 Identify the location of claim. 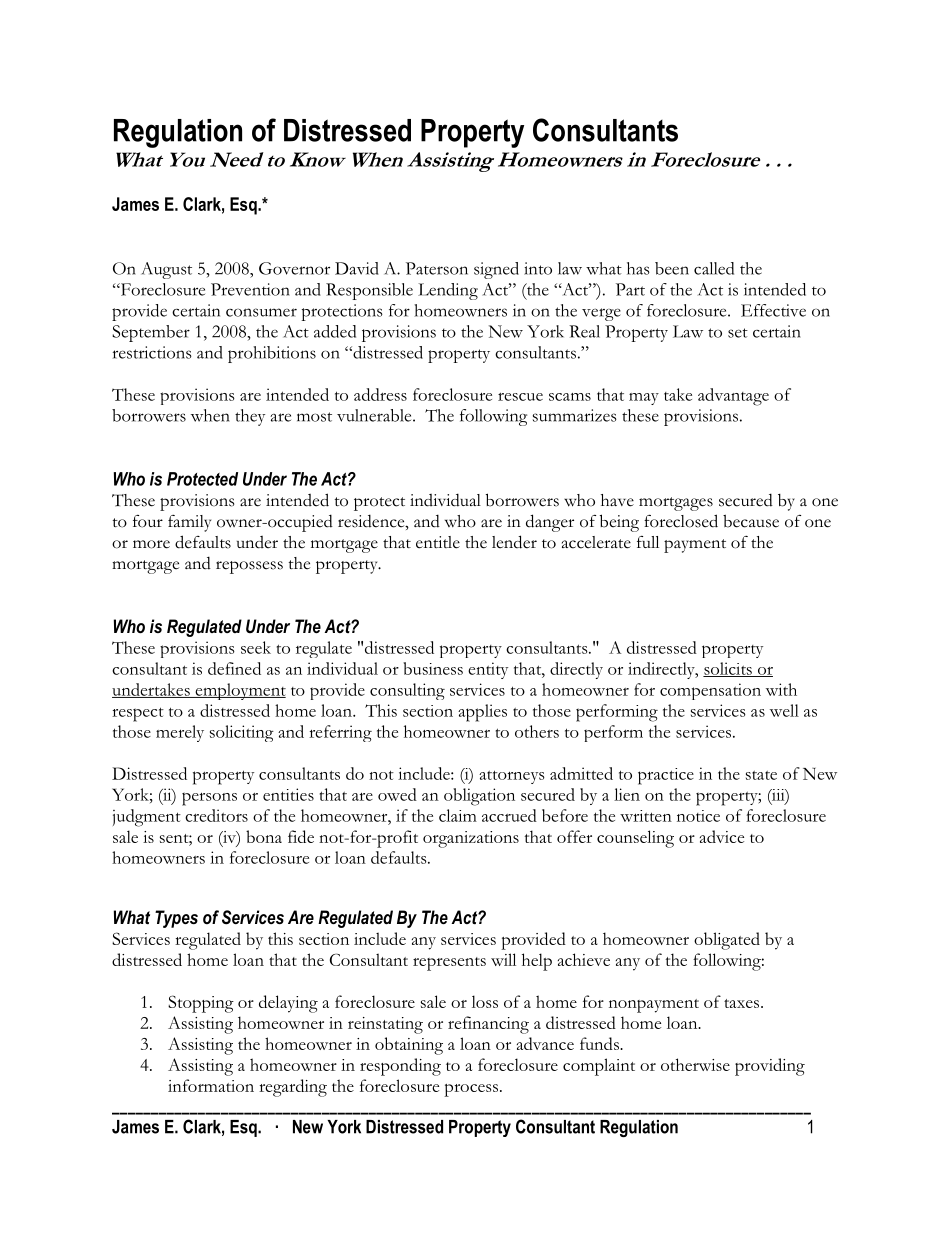
(458, 815).
